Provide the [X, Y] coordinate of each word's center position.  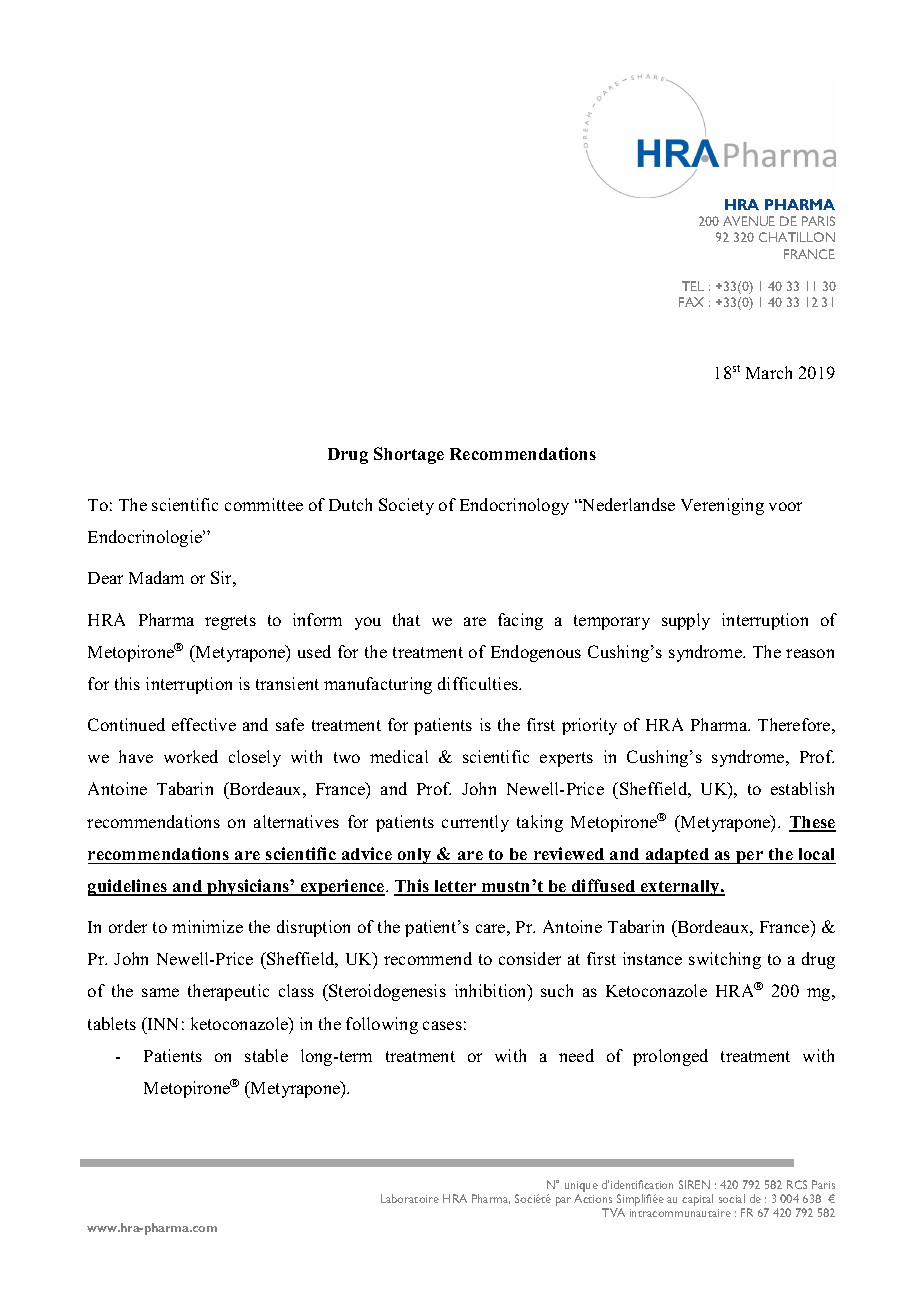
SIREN [694, 1184]
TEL [693, 286]
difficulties [479, 683]
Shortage [409, 455]
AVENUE [749, 221]
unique [581, 1186]
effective [204, 724]
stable [266, 1055]
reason [810, 653]
